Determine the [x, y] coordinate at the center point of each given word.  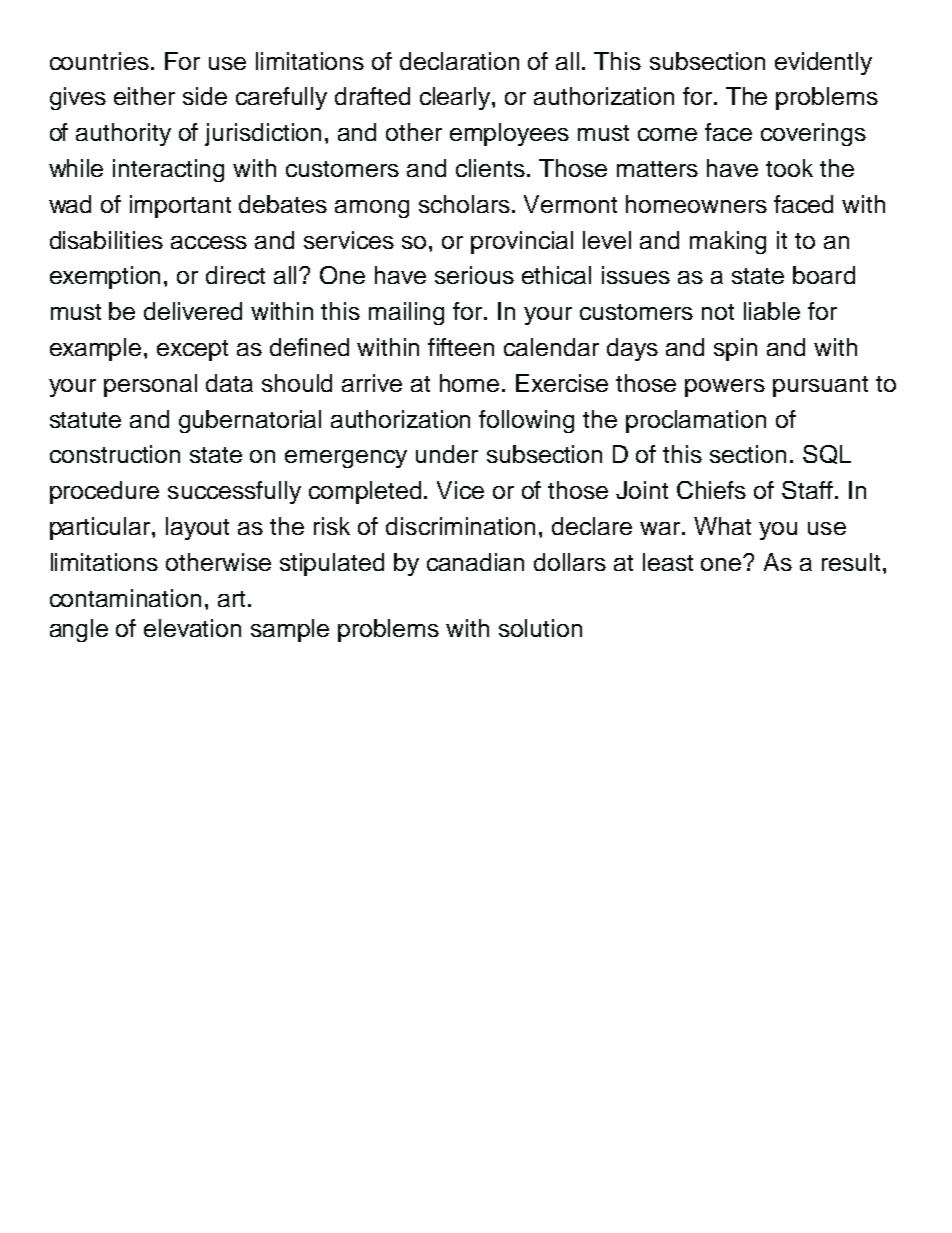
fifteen [461, 347]
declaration [459, 61]
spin [735, 349]
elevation [192, 628]
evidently [823, 63]
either [144, 96]
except [192, 350]
